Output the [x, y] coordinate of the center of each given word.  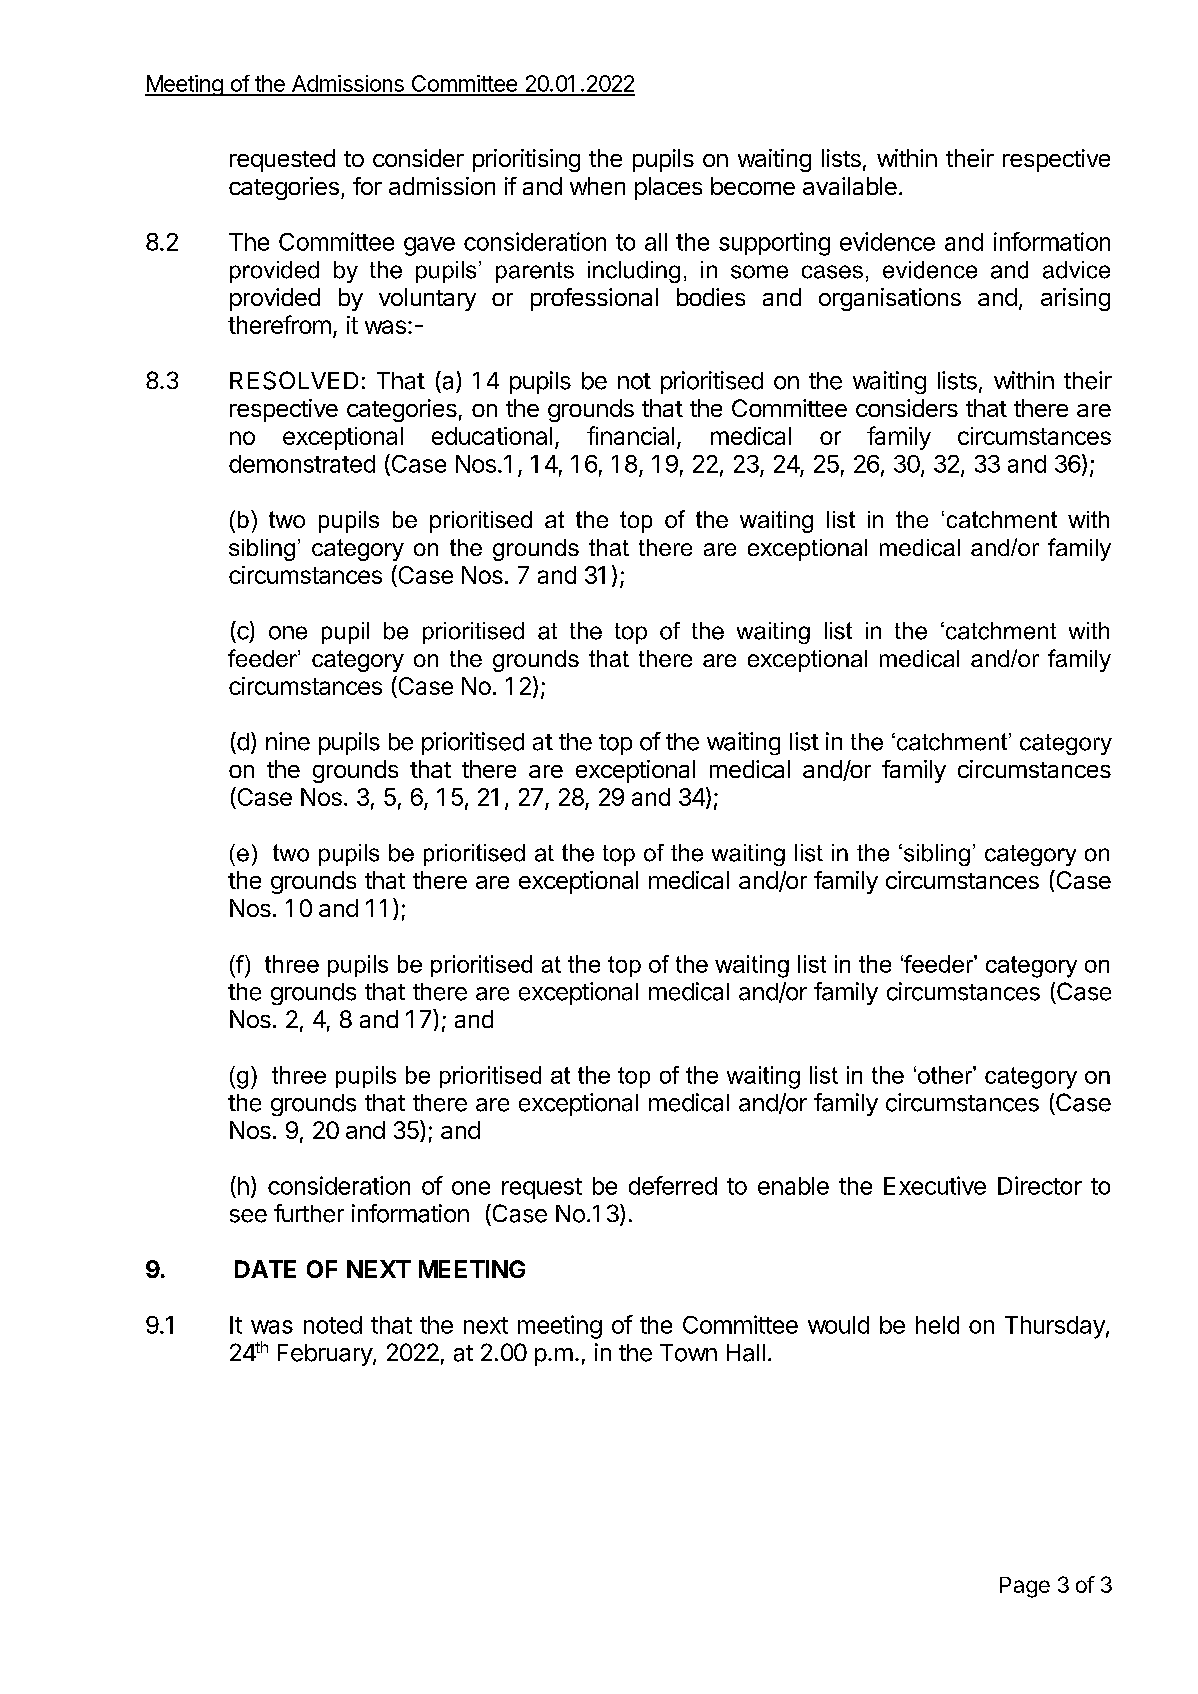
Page [1025, 1587]
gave [429, 246]
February [326, 1355]
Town [688, 1353]
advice [1076, 270]
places [668, 188]
